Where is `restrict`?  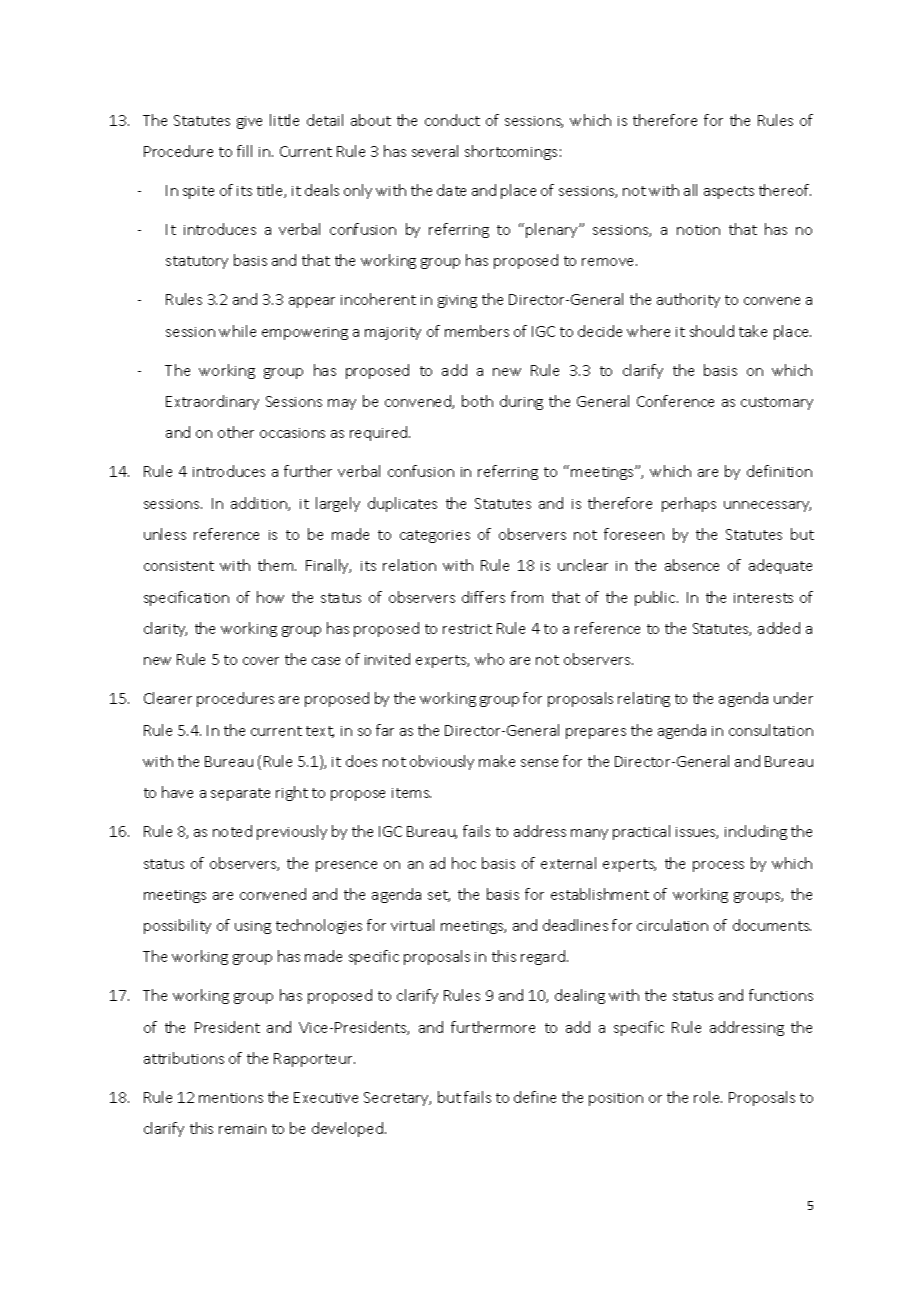
restrict is located at coordinates (467, 629).
